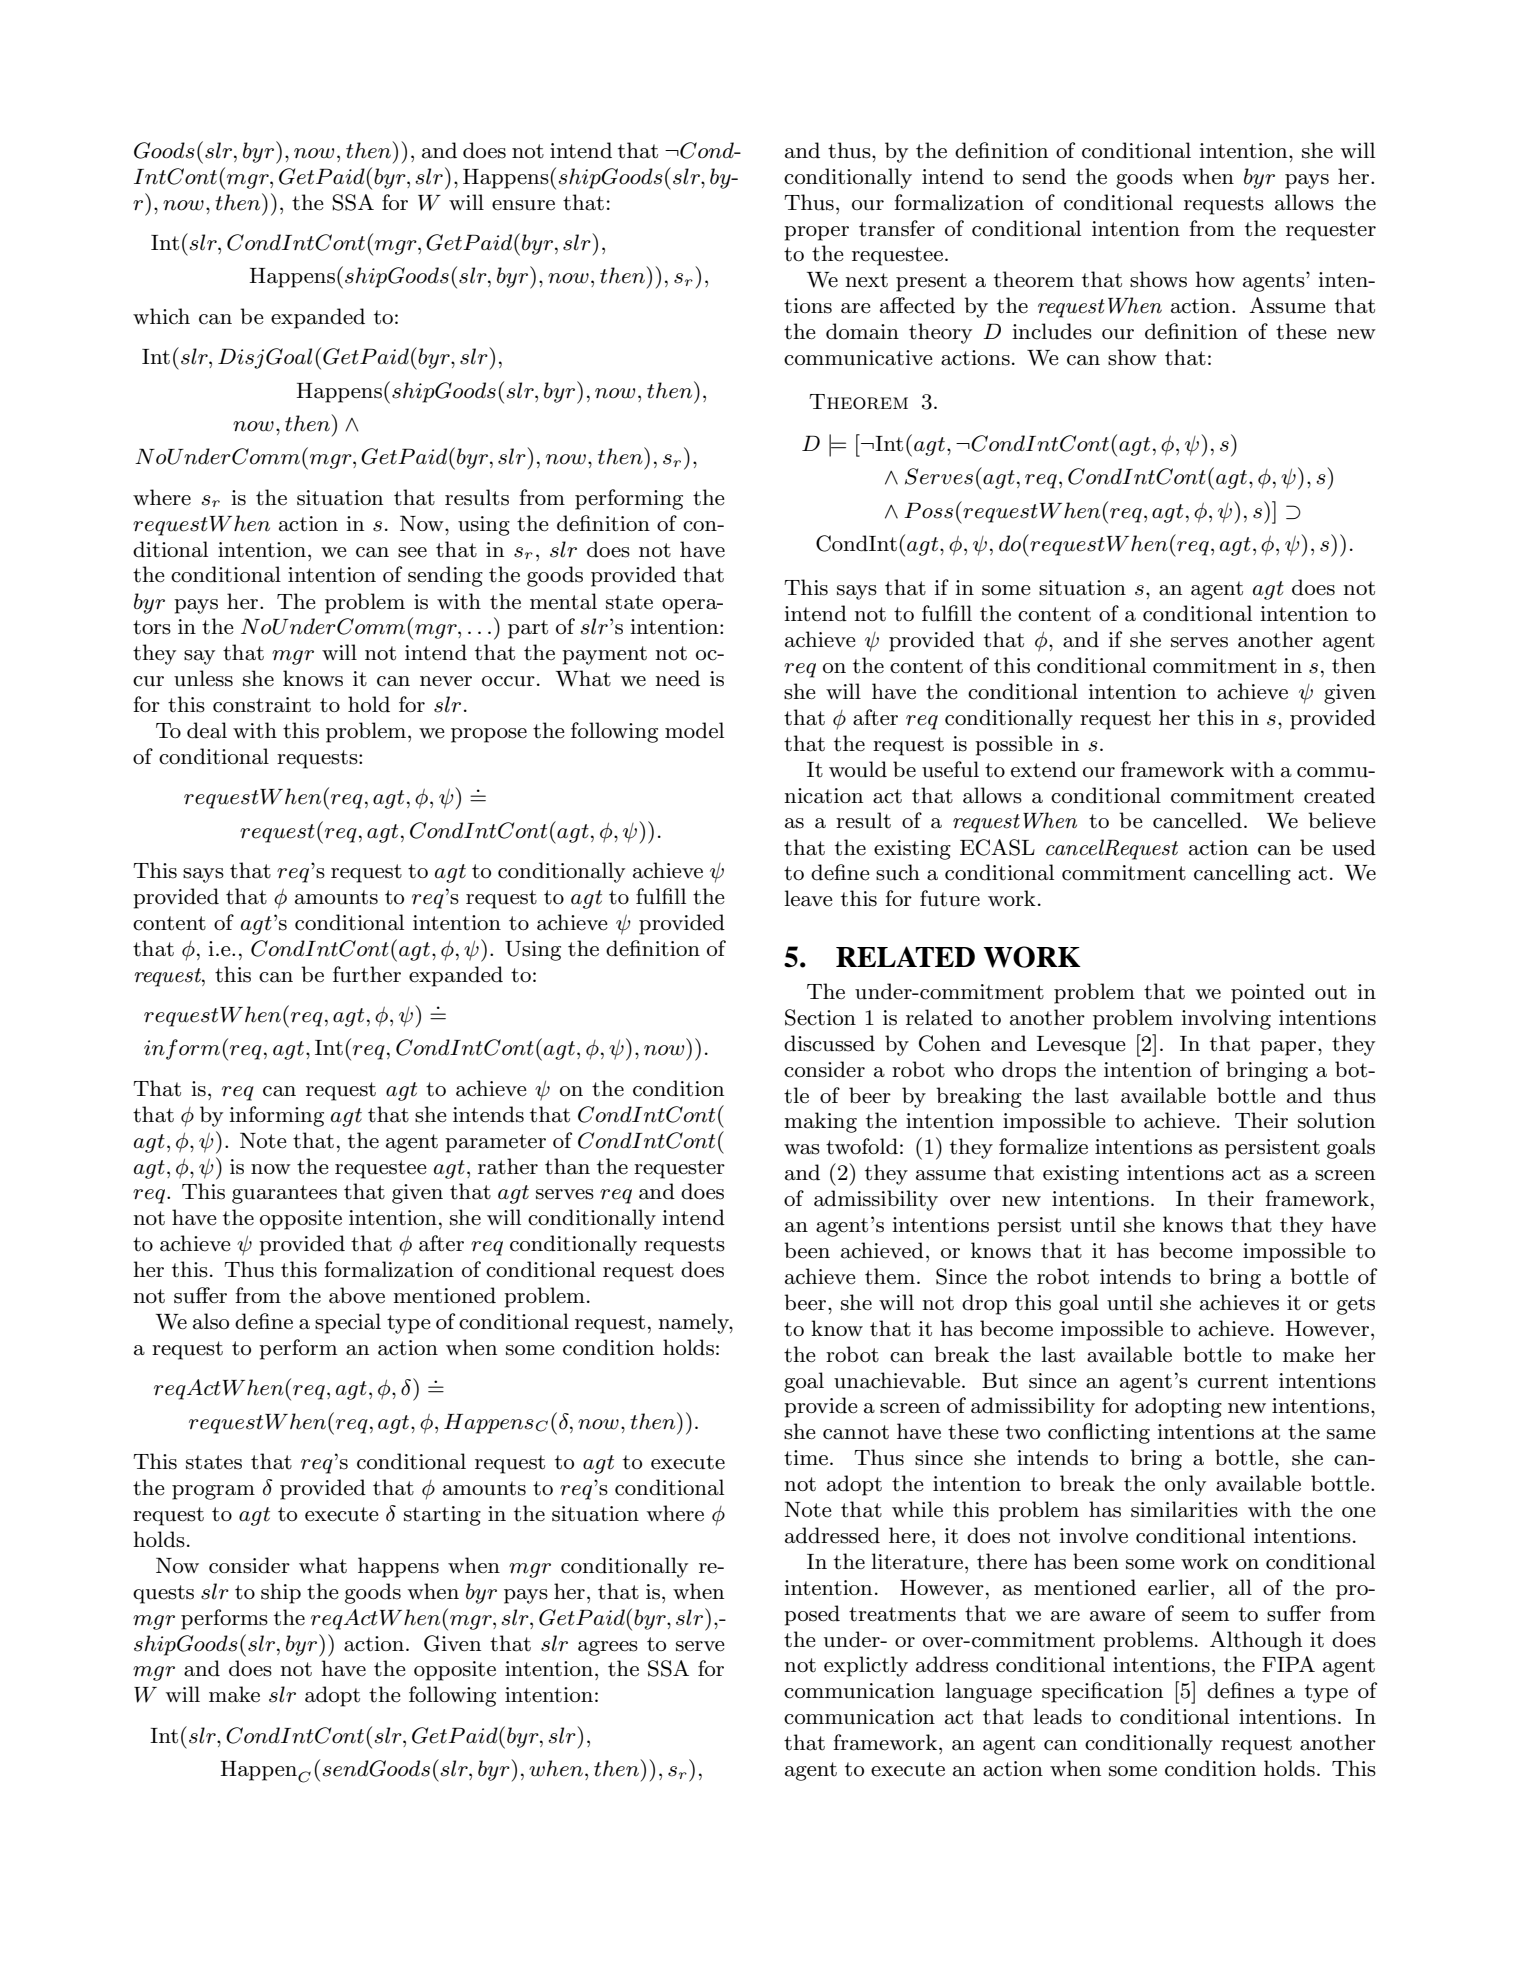 The image size is (1515, 1961). I want to click on current, so click(1233, 1381).
